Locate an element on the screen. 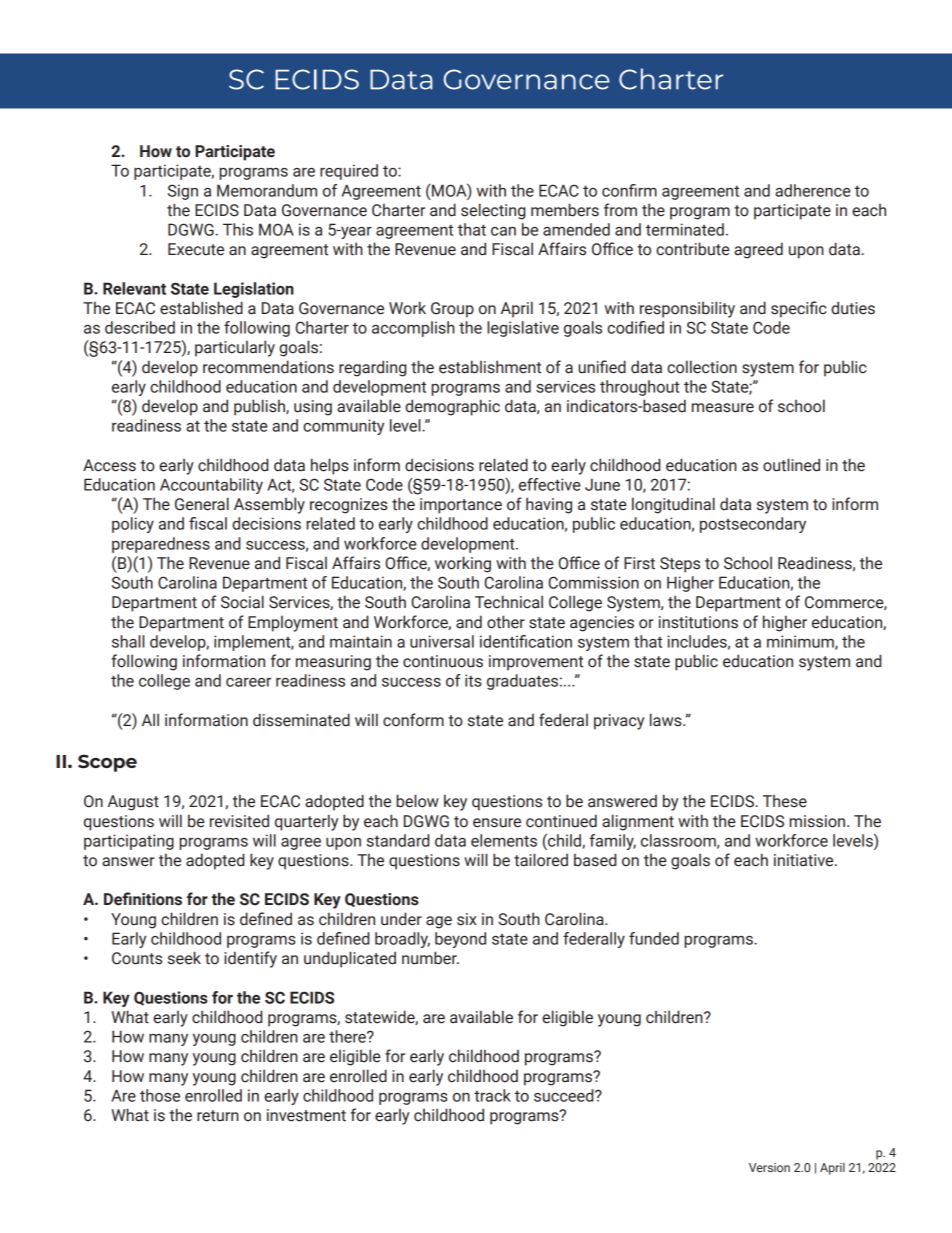 This screenshot has width=952, height=1233. postsecondary is located at coordinates (753, 525).
